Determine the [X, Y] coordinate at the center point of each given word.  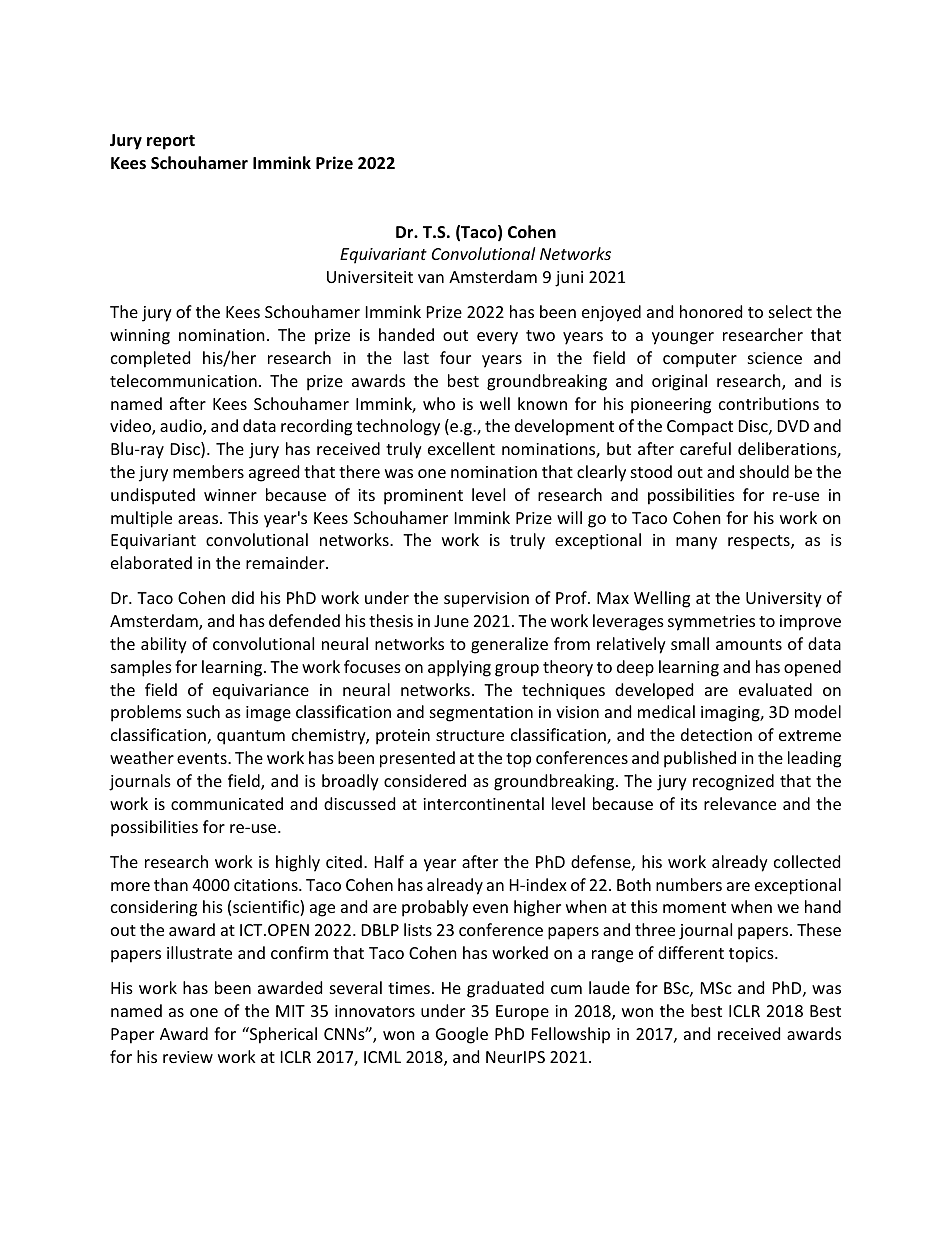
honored [711, 311]
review [188, 1057]
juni [569, 279]
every [497, 338]
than [171, 884]
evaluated [775, 689]
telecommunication [183, 380]
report [171, 142]
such [203, 711]
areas [199, 519]
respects [760, 542]
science [775, 358]
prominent [423, 497]
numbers [689, 884]
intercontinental [483, 803]
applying [459, 668]
